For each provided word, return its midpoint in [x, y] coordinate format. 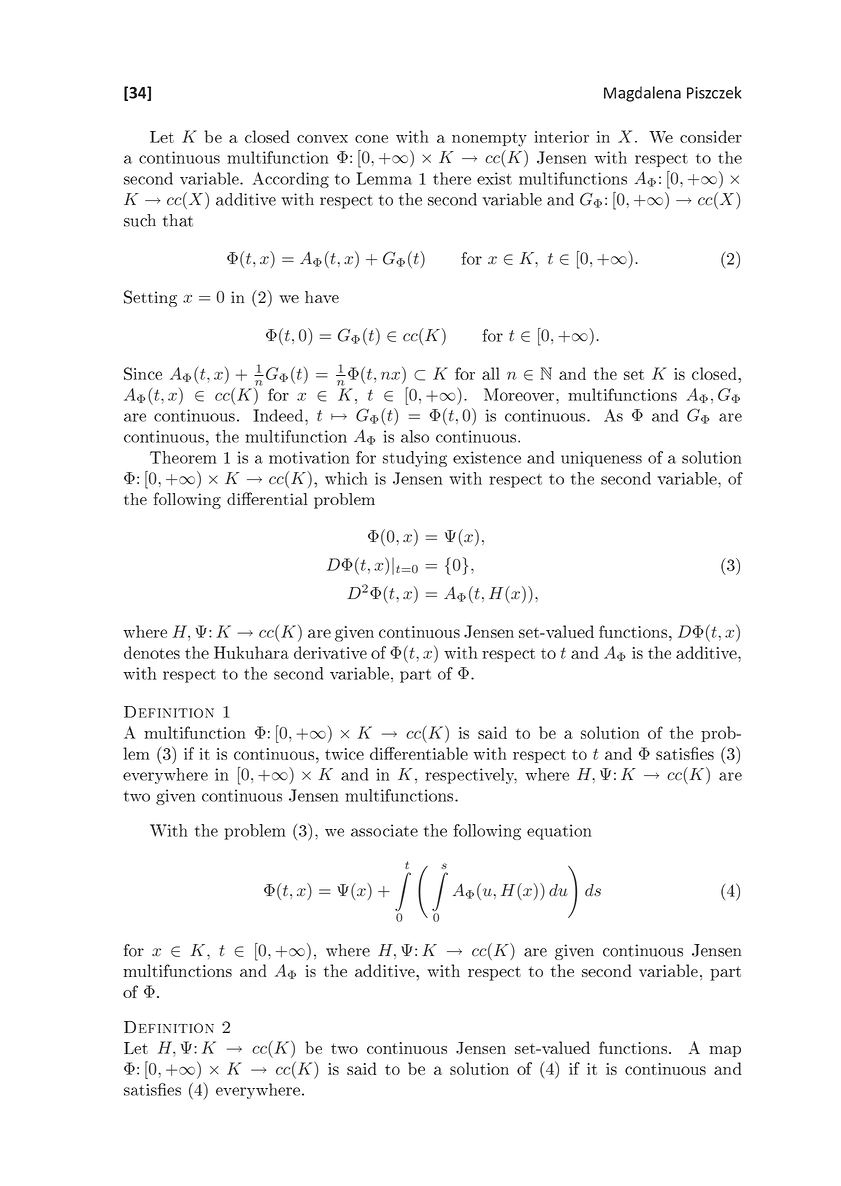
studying [415, 459]
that [177, 220]
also [415, 436]
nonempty [489, 139]
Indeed [279, 415]
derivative [330, 652]
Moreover [520, 394]
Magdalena [642, 94]
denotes [152, 652]
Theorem [183, 457]
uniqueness [601, 459]
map [725, 1051]
